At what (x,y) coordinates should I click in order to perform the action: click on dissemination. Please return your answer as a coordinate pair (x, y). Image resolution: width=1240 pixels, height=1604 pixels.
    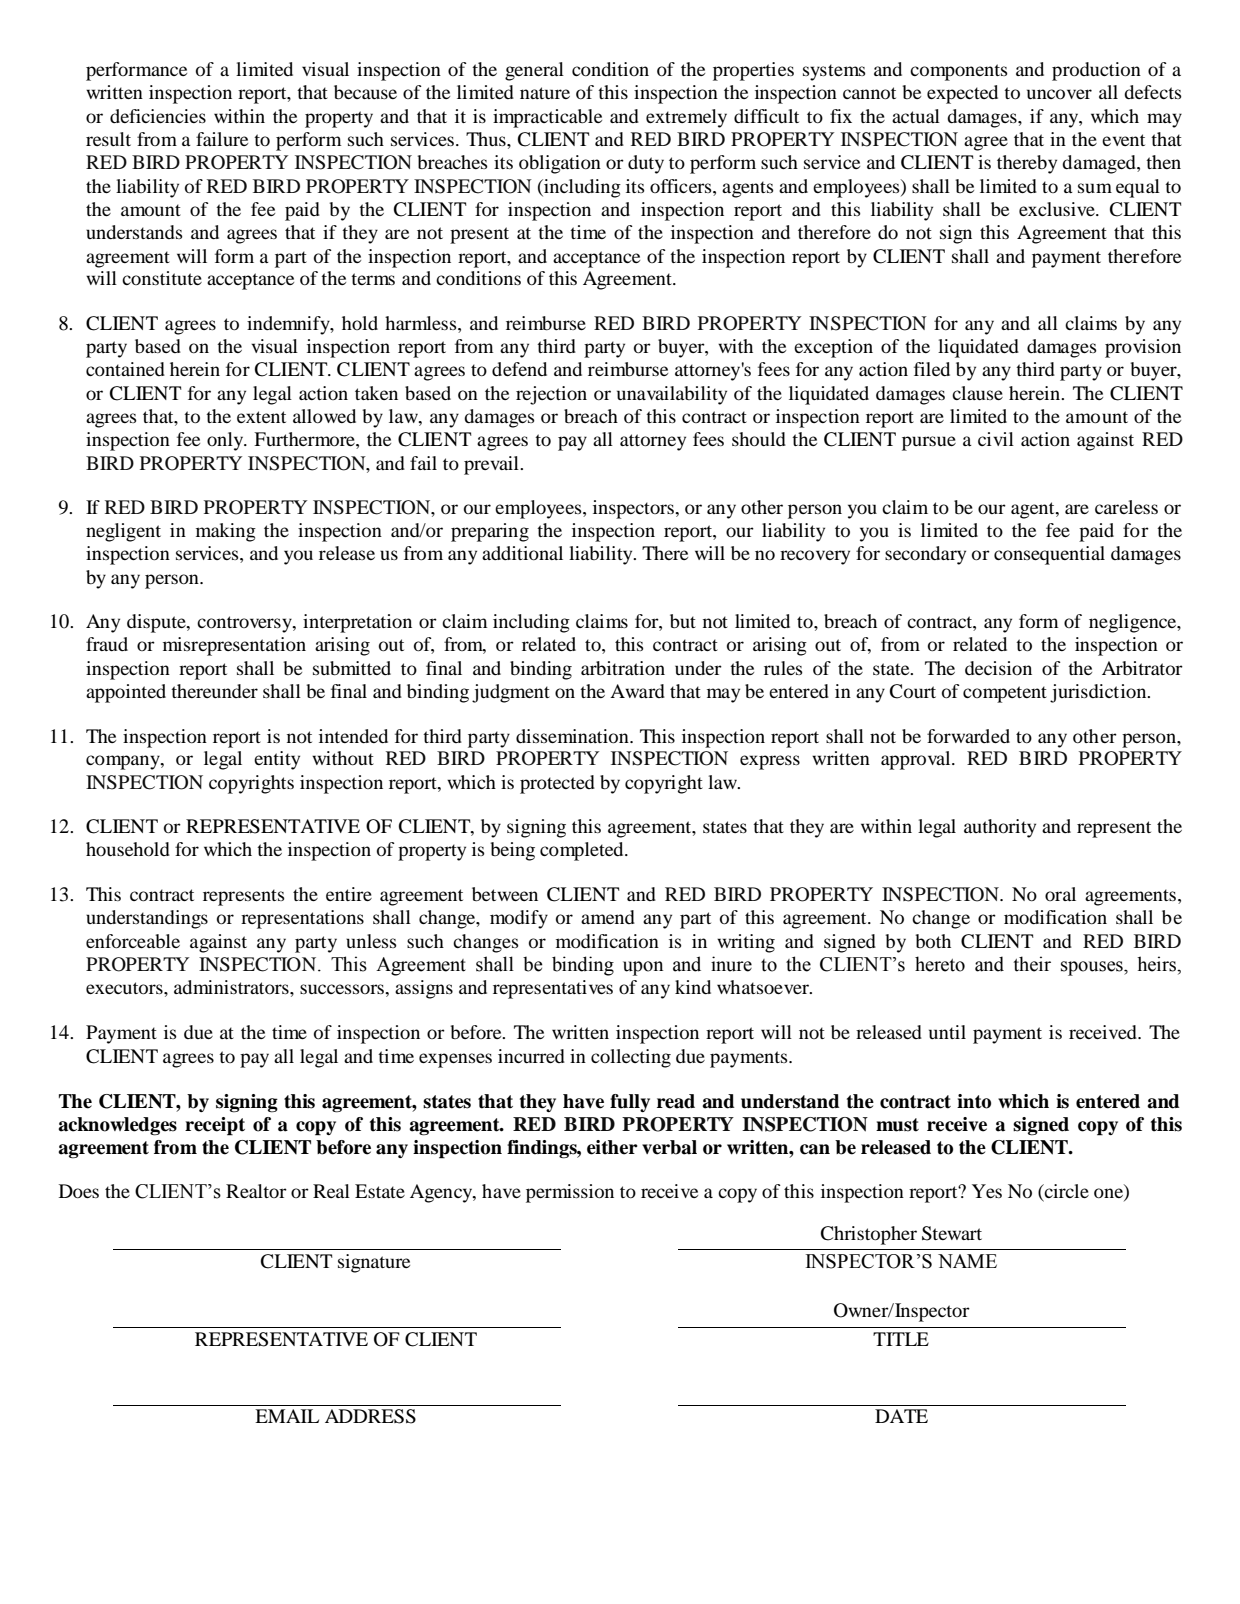
    Looking at the image, I should click on (573, 736).
